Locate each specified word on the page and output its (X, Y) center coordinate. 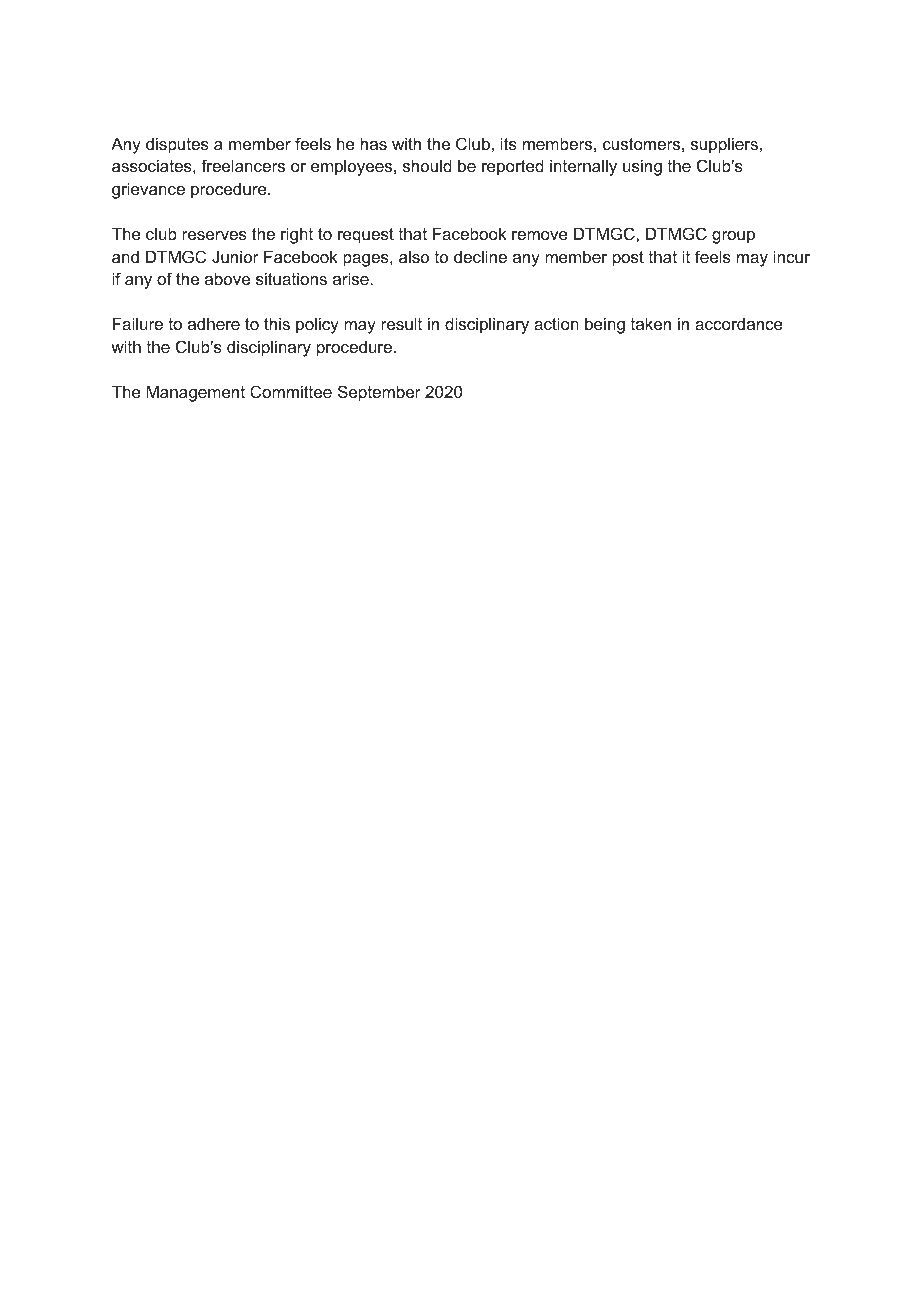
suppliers (724, 145)
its (509, 143)
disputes (177, 145)
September (379, 393)
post (628, 259)
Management (195, 393)
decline (480, 256)
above (227, 278)
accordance (739, 323)
